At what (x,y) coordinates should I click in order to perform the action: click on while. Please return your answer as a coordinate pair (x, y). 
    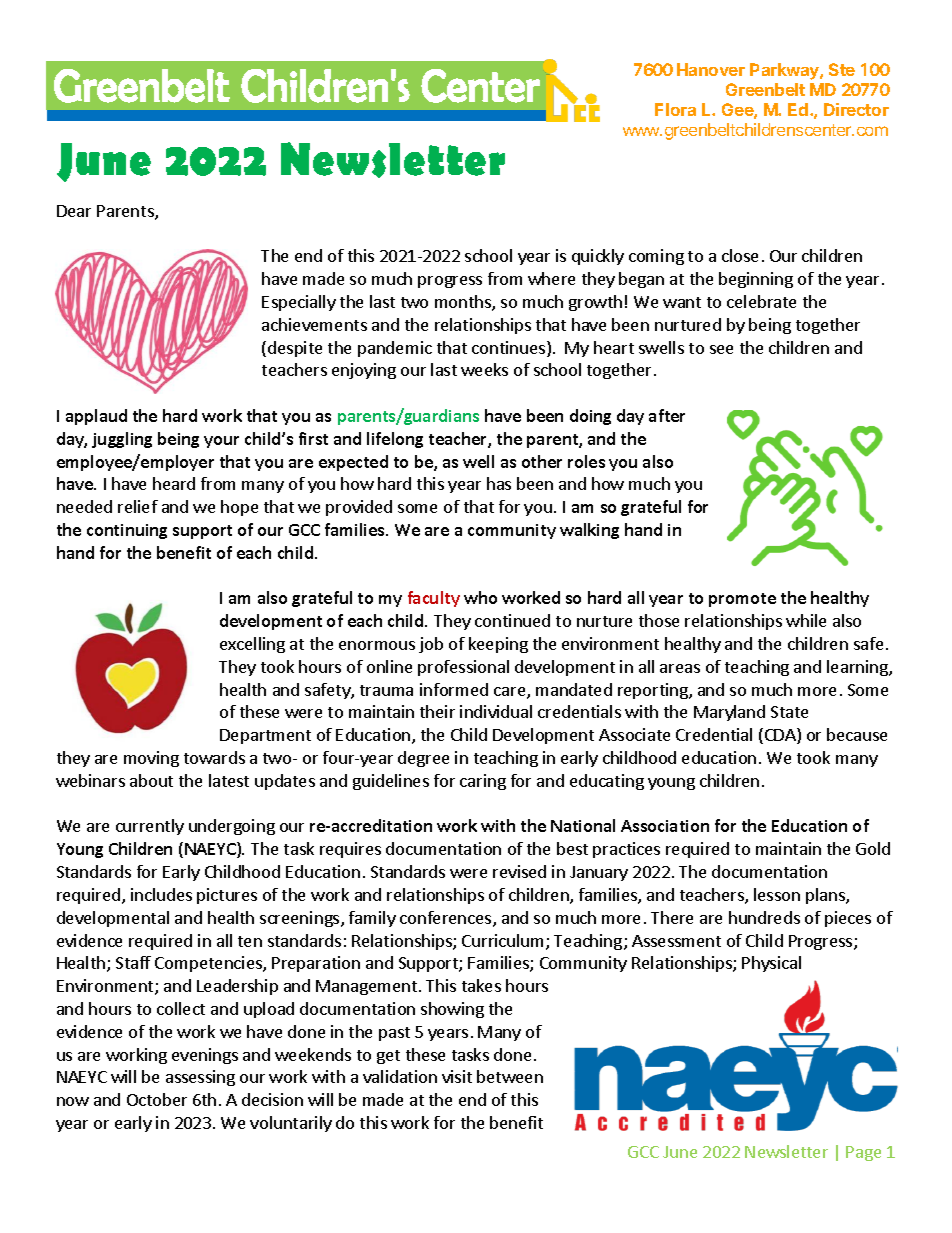
    Looking at the image, I should click on (806, 620).
